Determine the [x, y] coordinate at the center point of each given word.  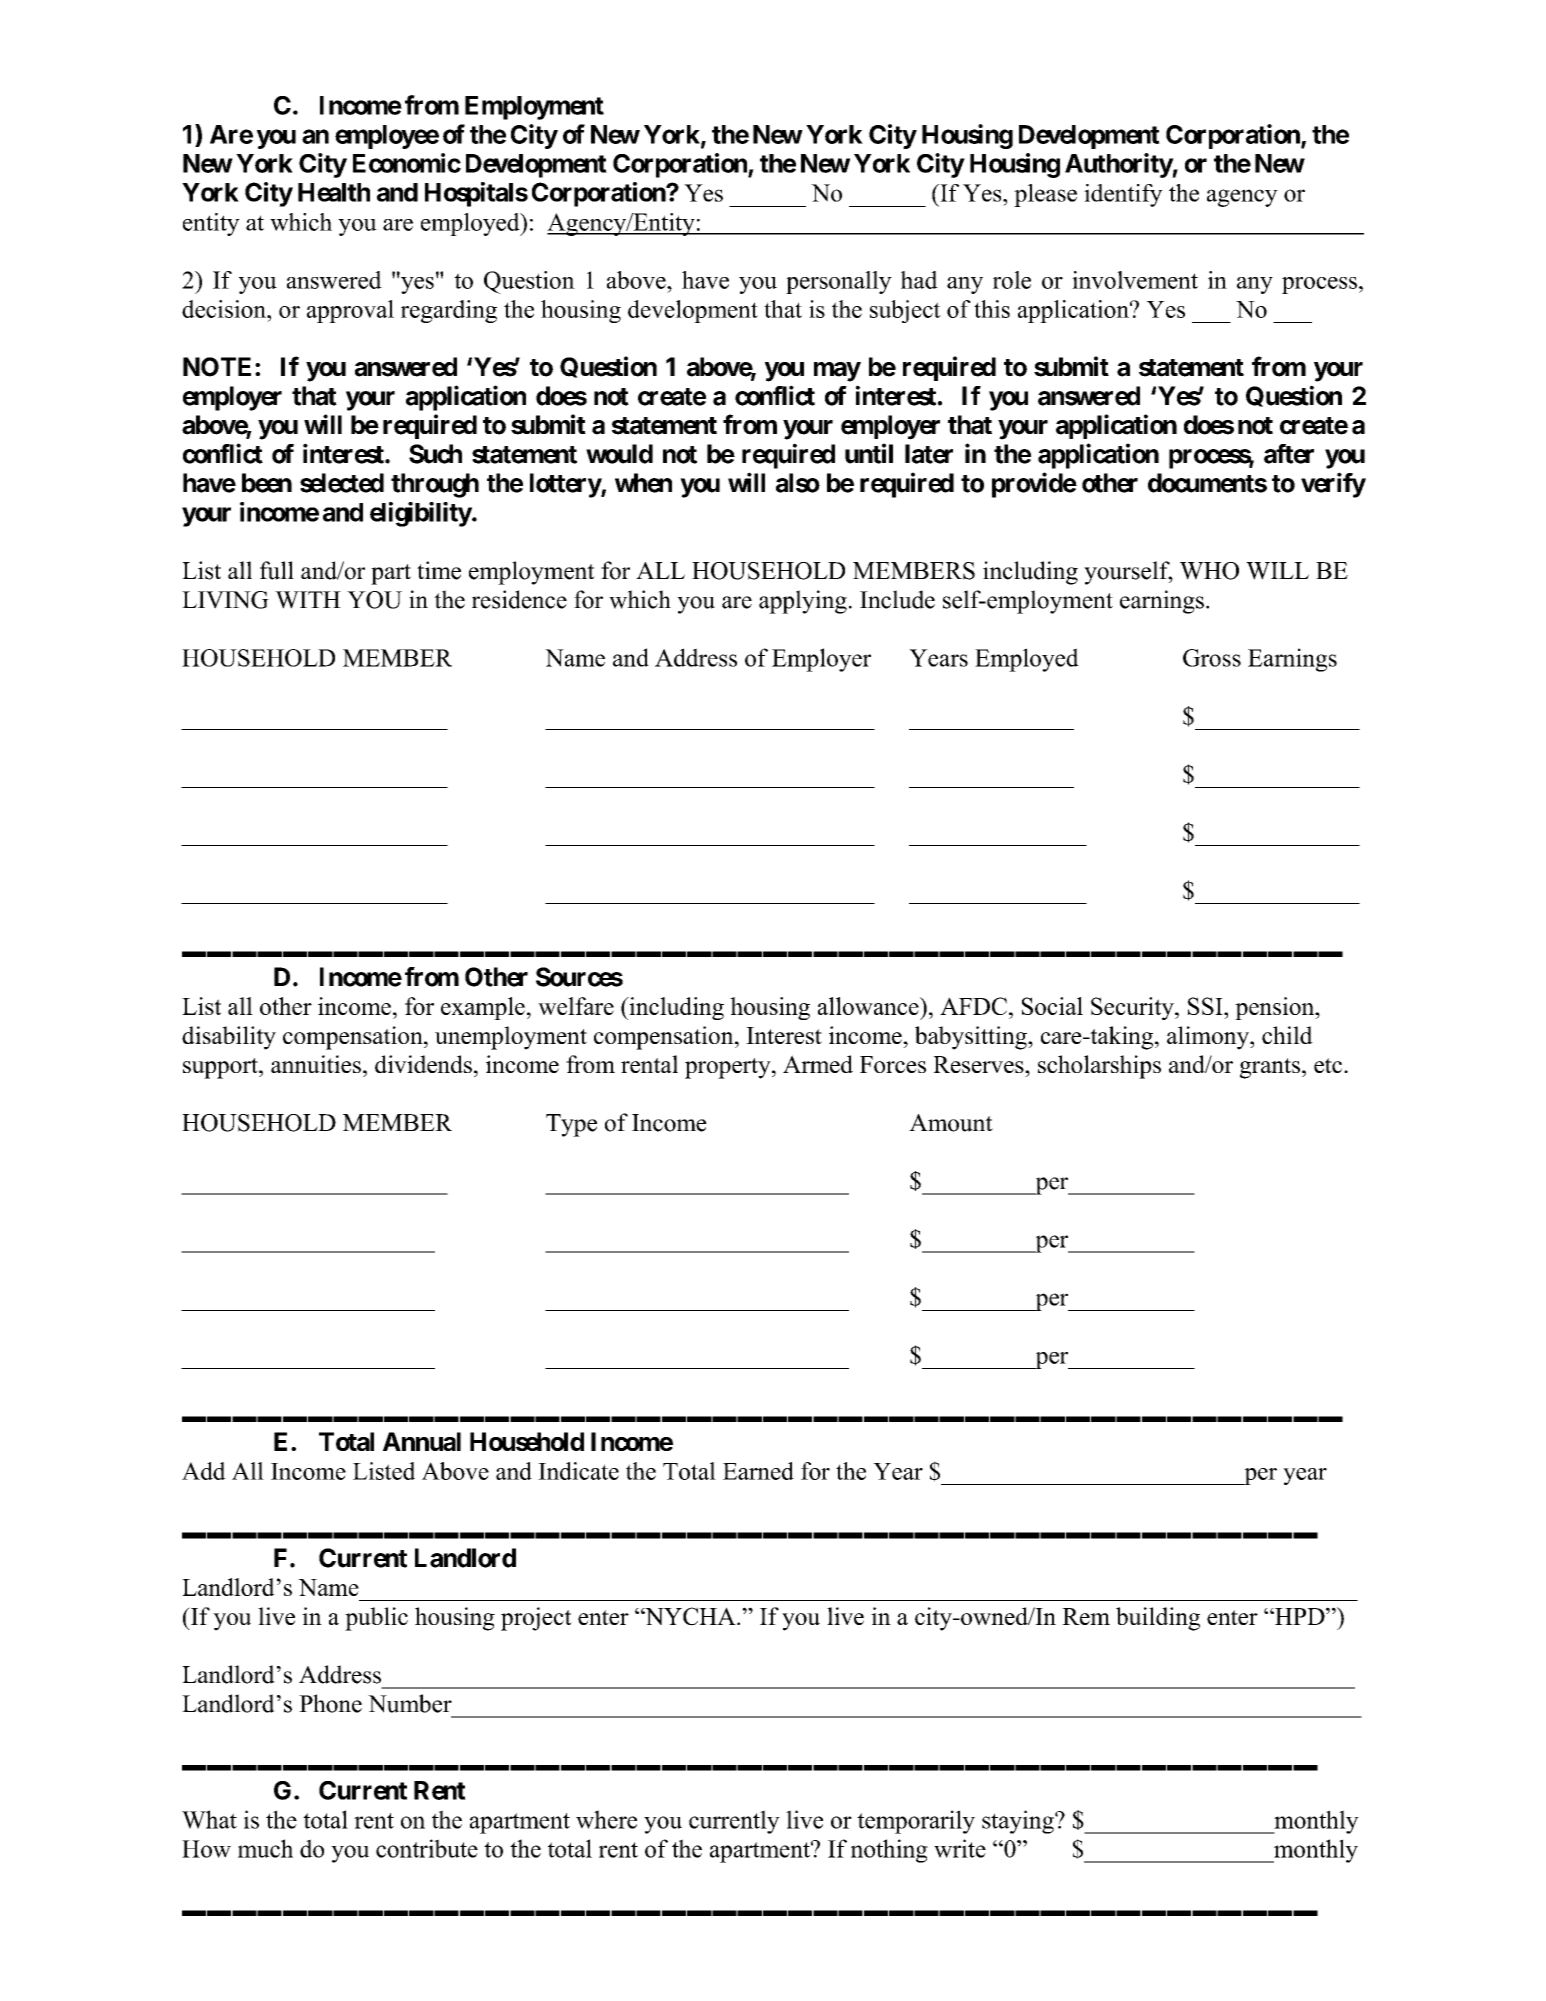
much [265, 1848]
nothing [889, 1851]
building [1158, 1619]
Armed [818, 1064]
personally [839, 282]
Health [334, 192]
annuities [316, 1064]
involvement [1135, 280]
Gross [1212, 658]
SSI [1206, 1006]
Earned [758, 1471]
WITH [308, 600]
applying [803, 602]
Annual [422, 1441]
